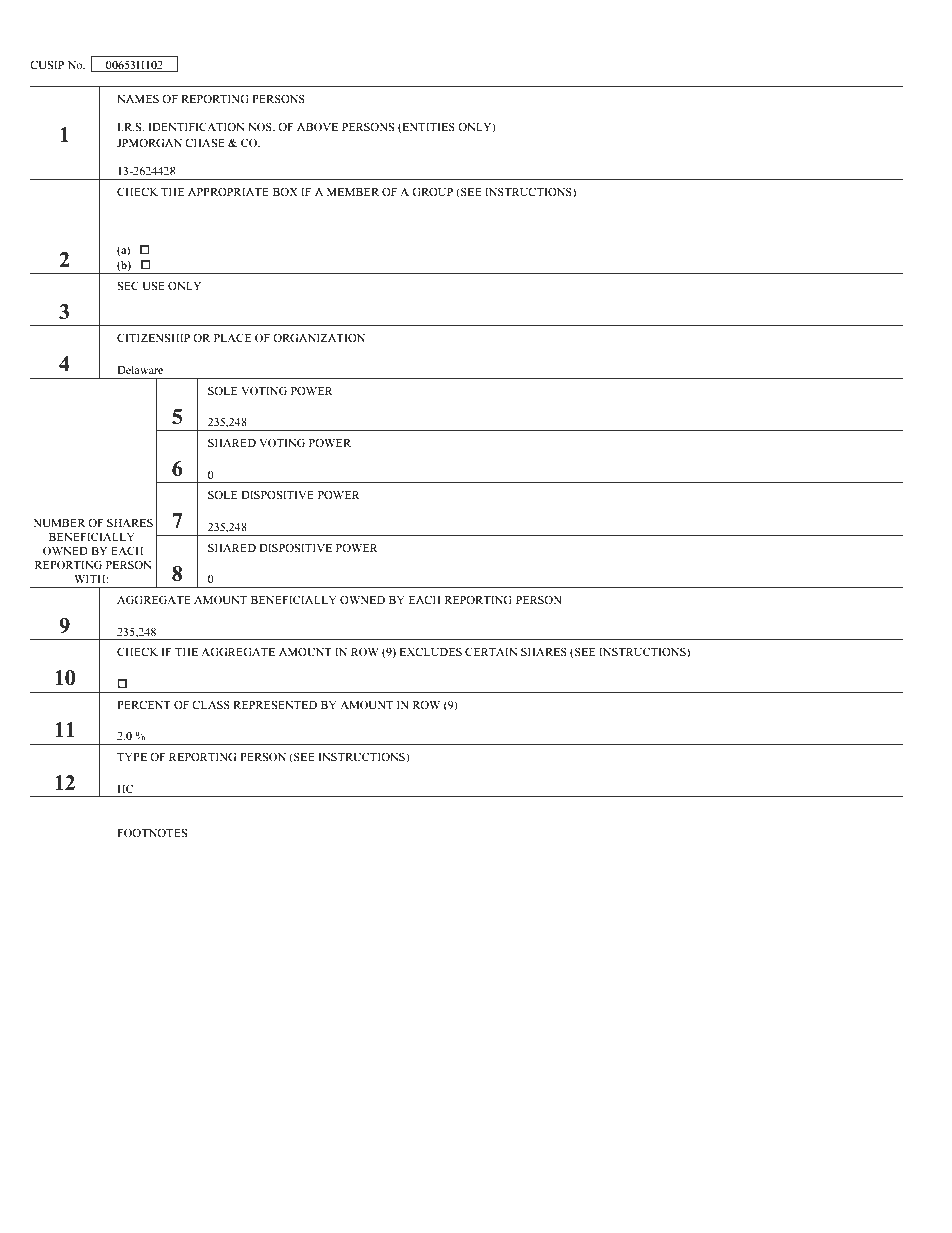  What do you see at coordinates (138, 99) in the image?
I see `NAMES` at bounding box center [138, 99].
